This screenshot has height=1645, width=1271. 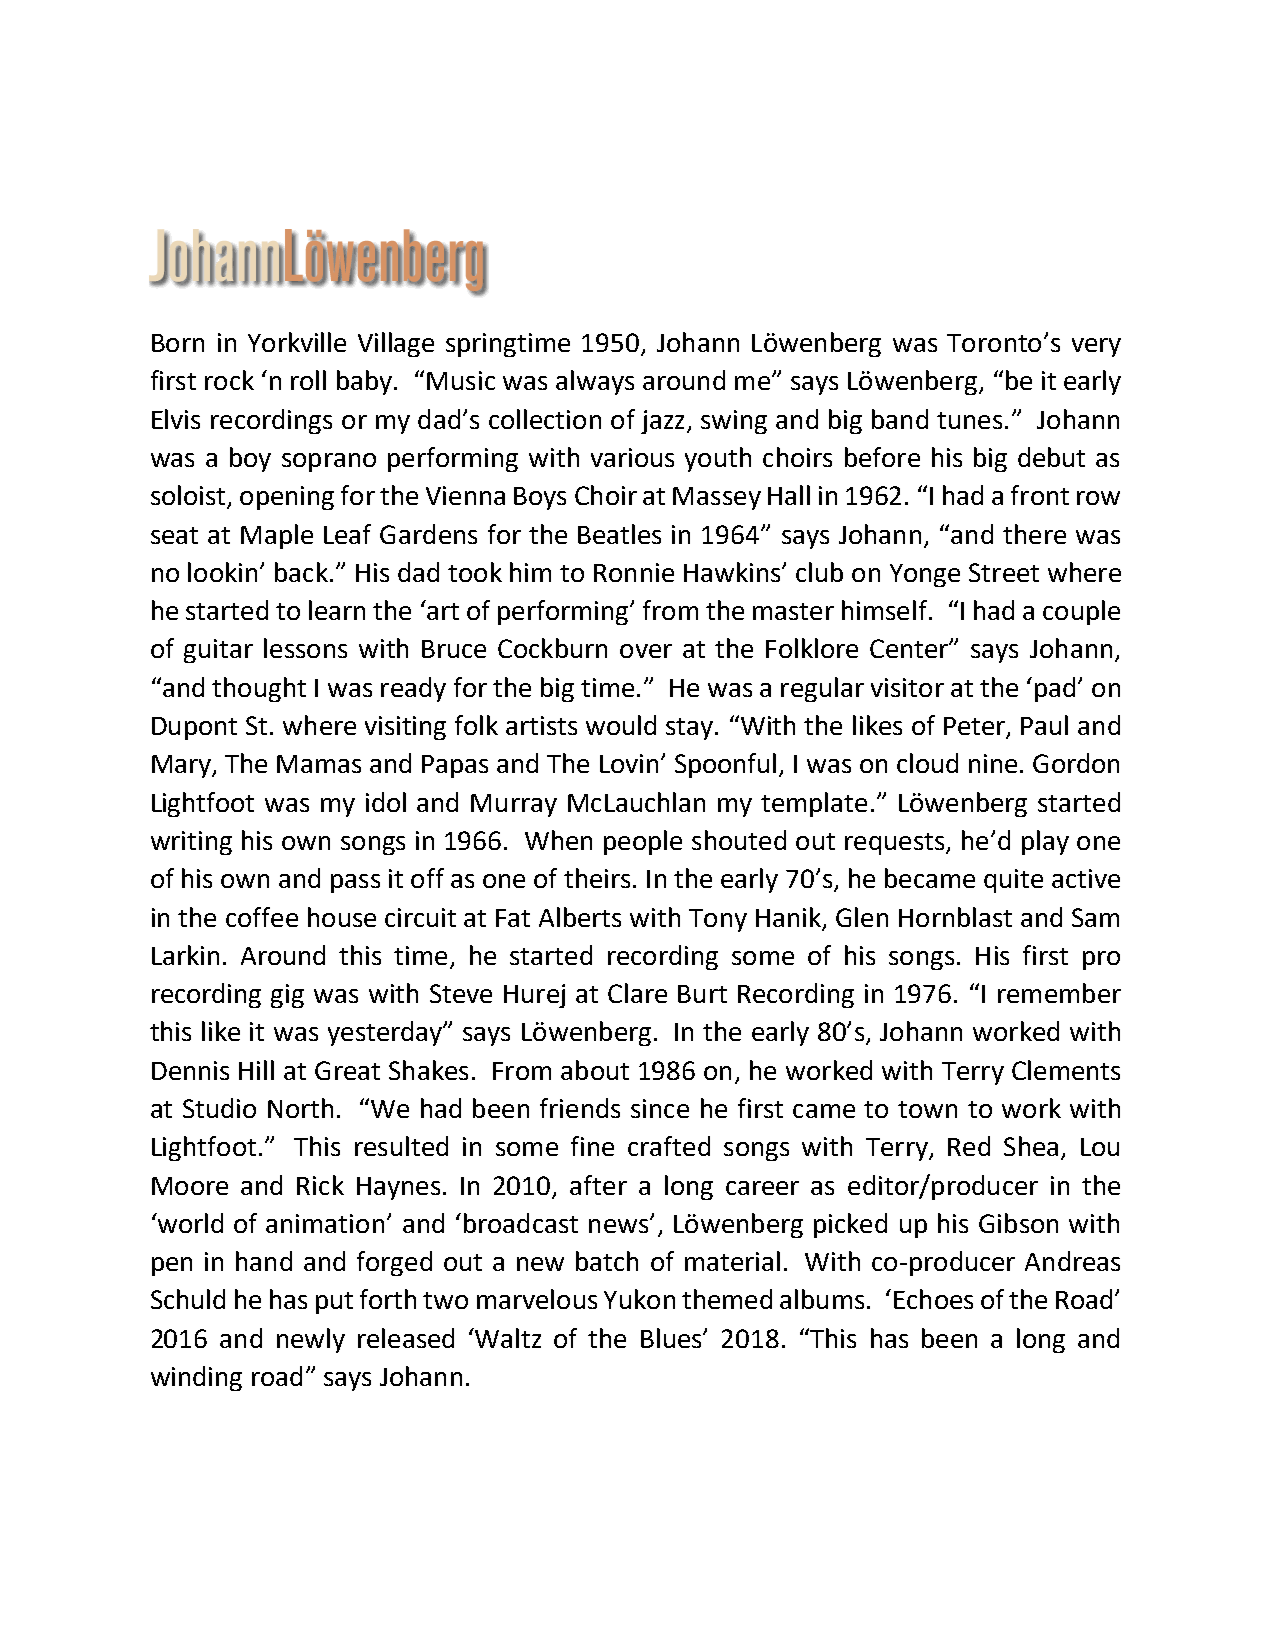 I want to click on quite, so click(x=1013, y=881).
